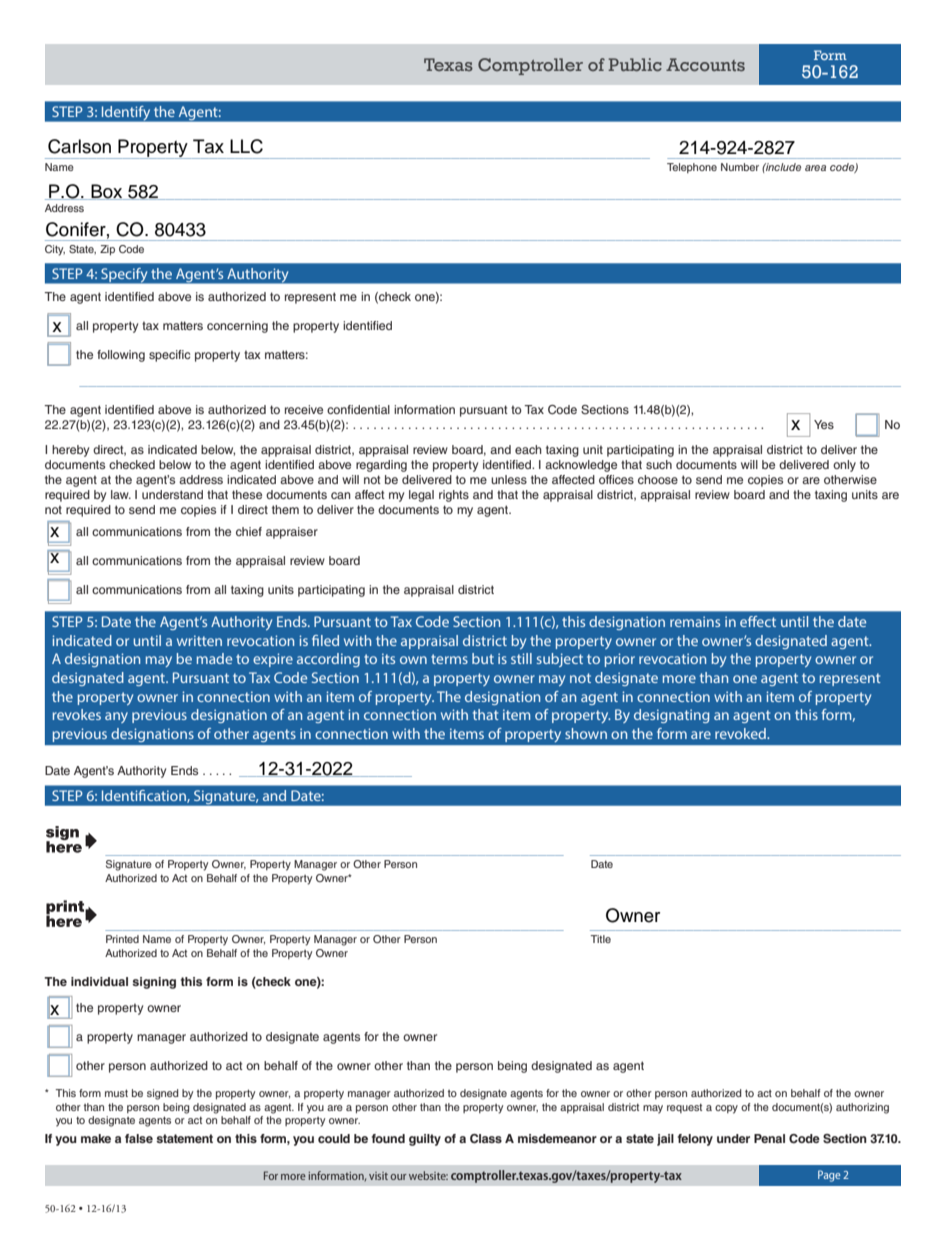 The height and width of the screenshot is (1233, 952). I want to click on Yes, so click(824, 424).
